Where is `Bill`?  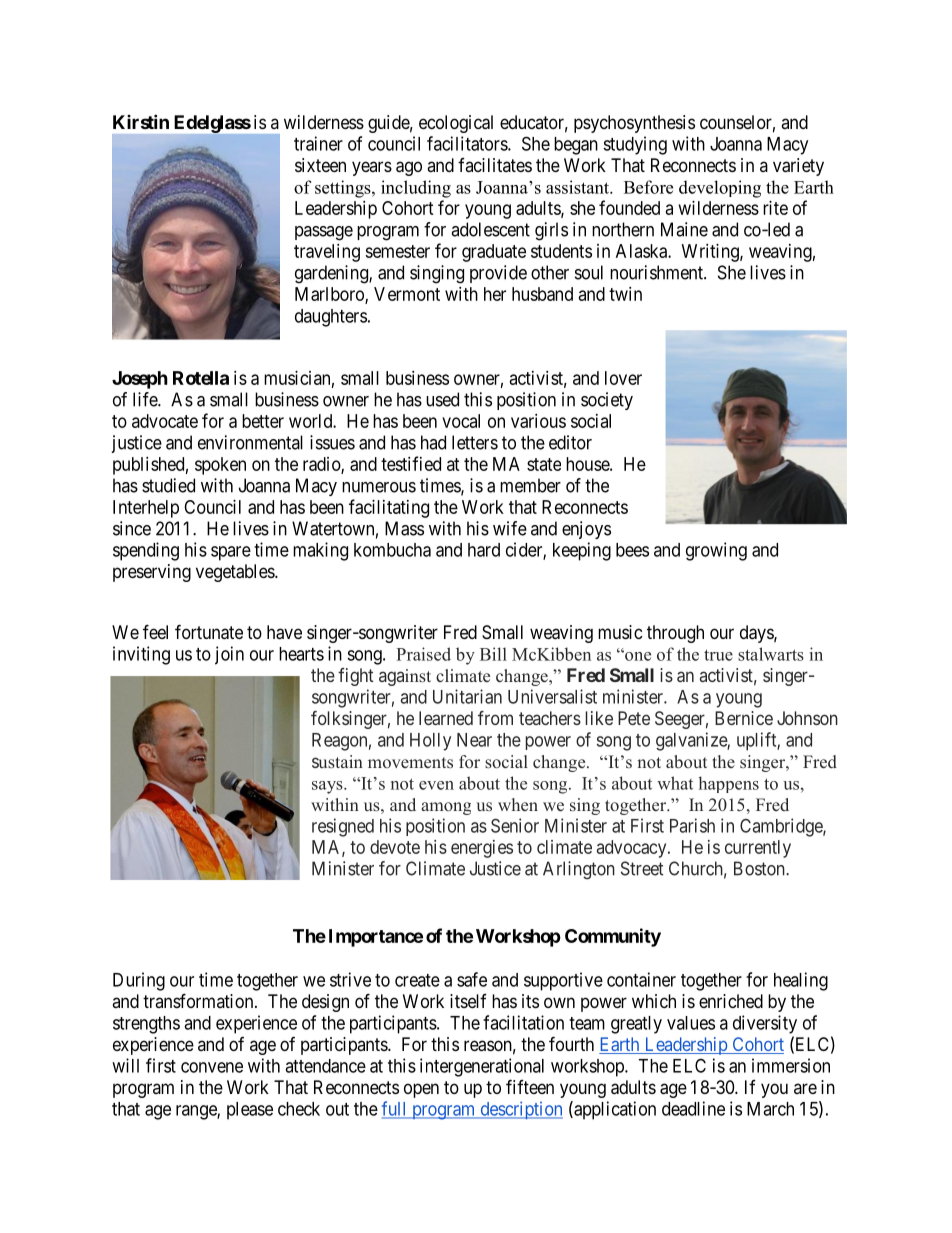
Bill is located at coordinates (493, 654).
